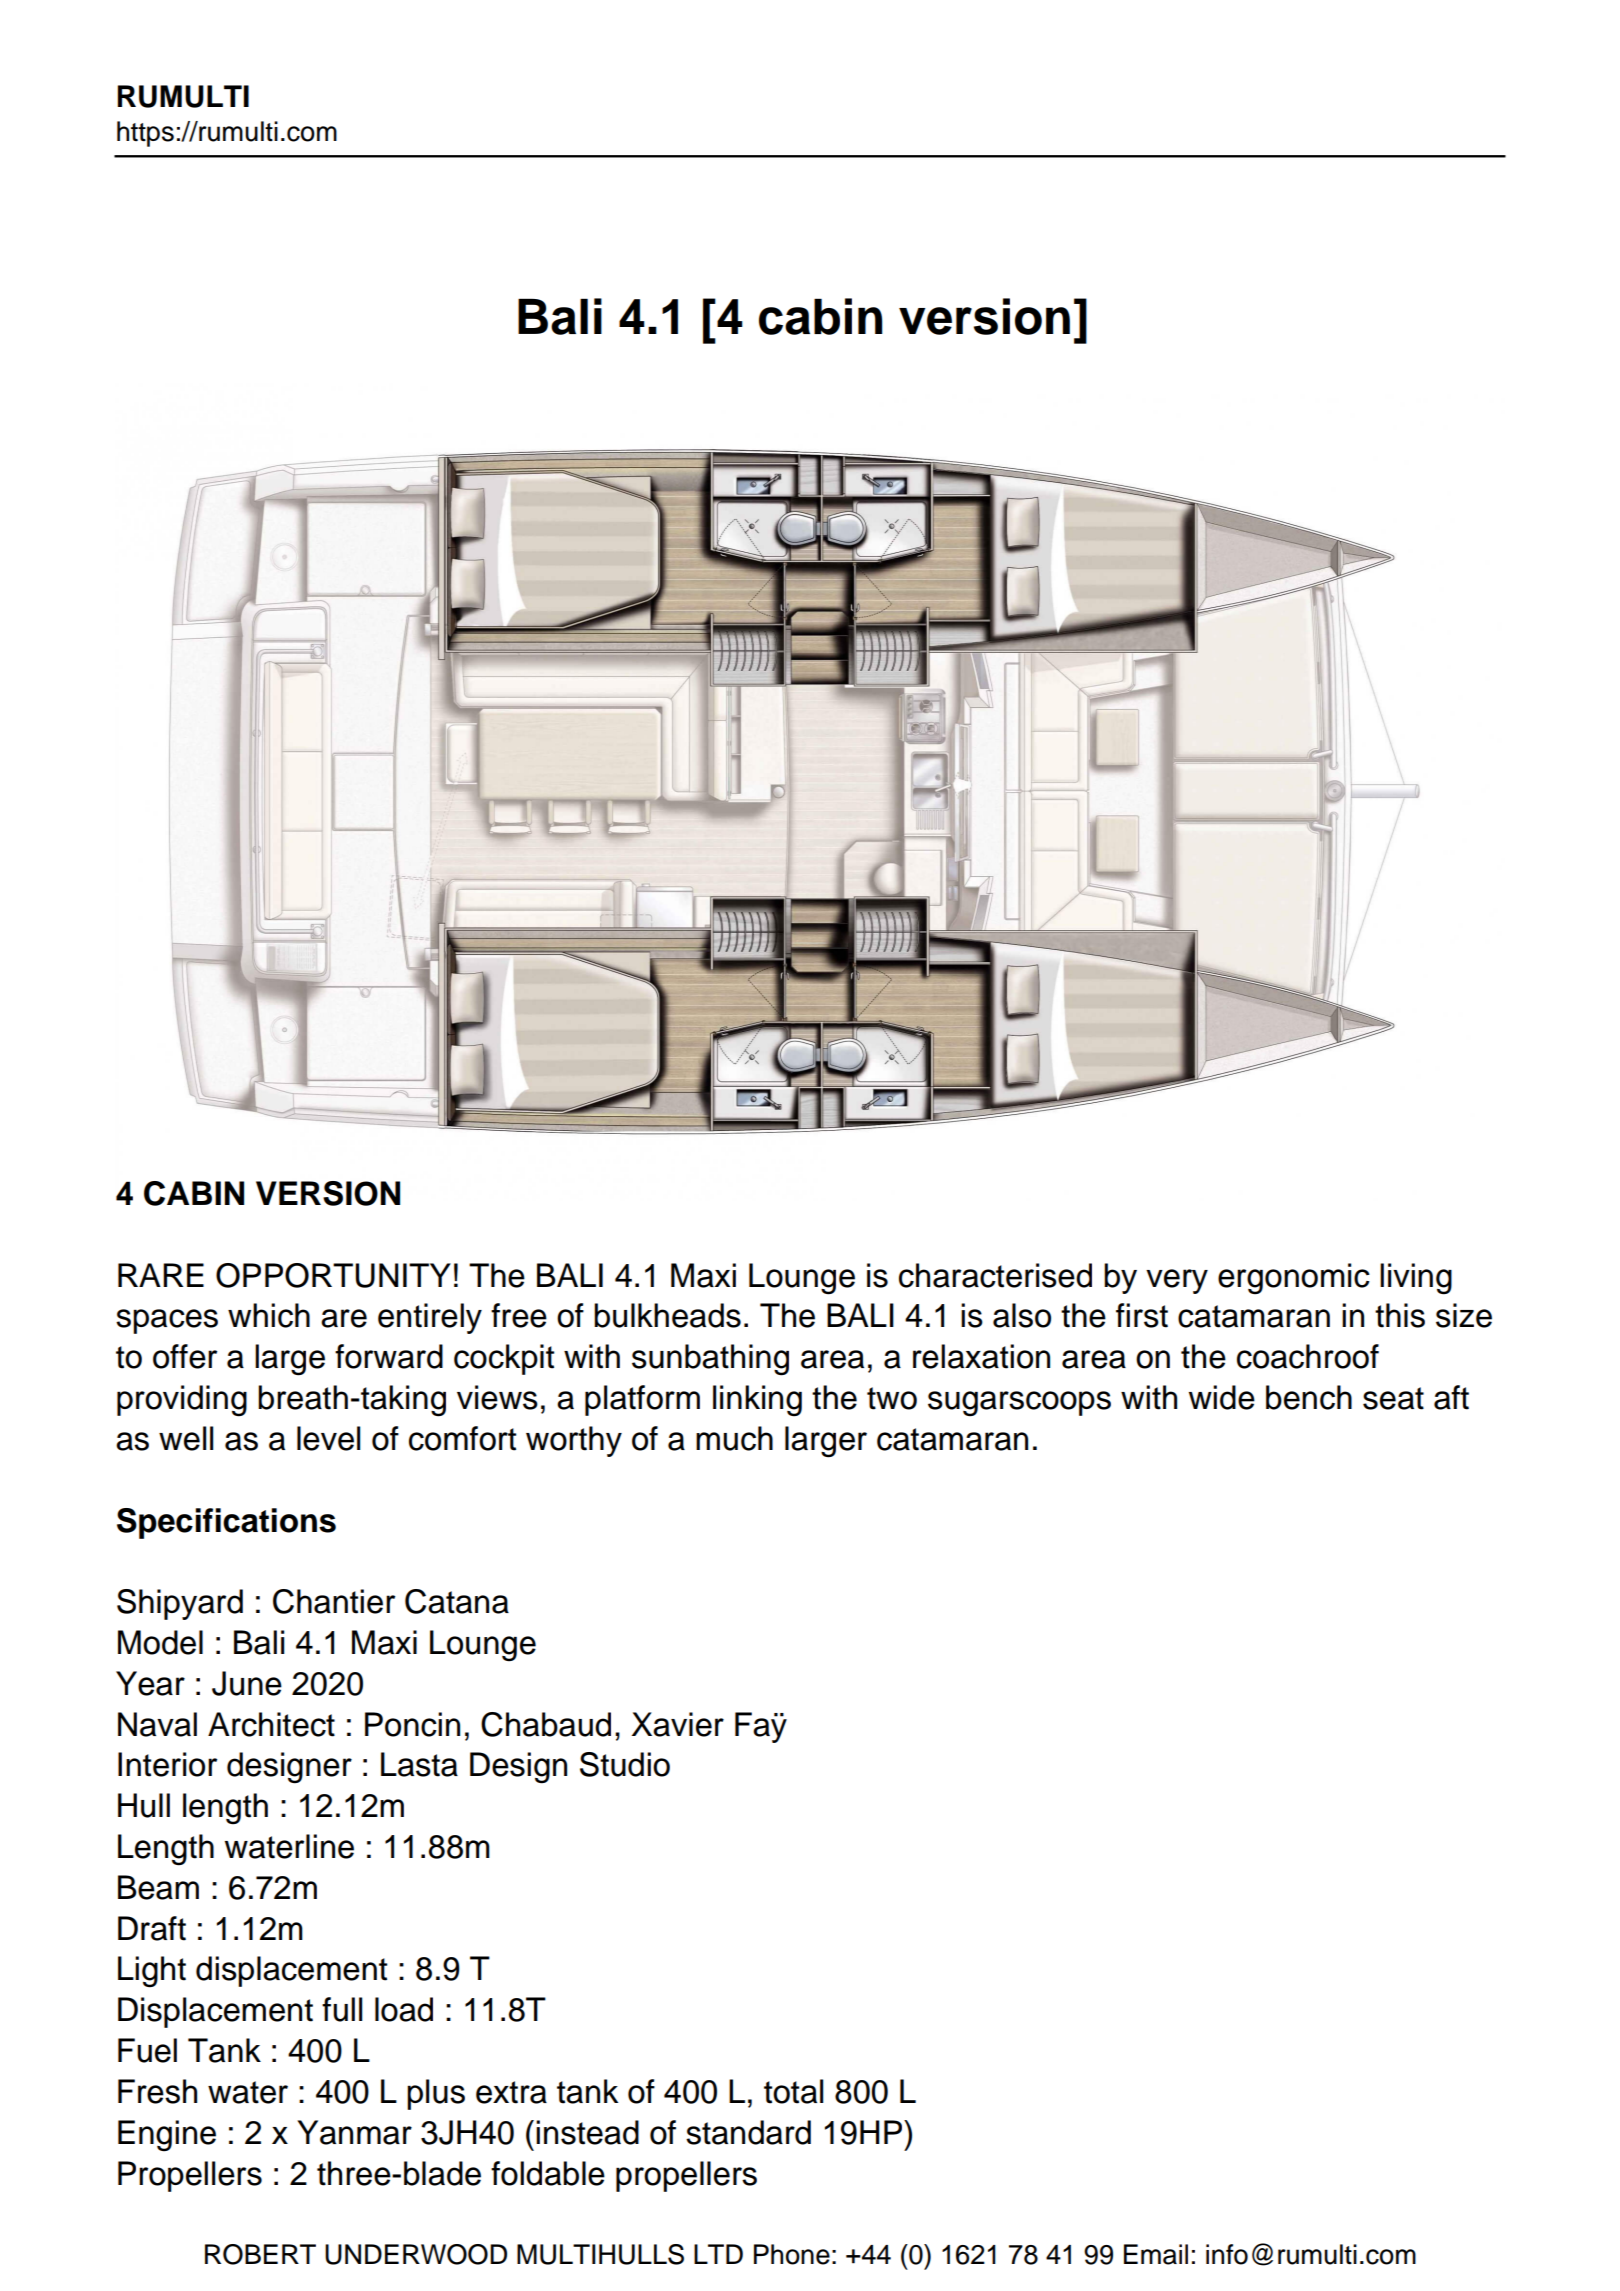 Image resolution: width=1620 pixels, height=2291 pixels. Describe the element at coordinates (792, 2254) in the screenshot. I see `Phone` at that location.
